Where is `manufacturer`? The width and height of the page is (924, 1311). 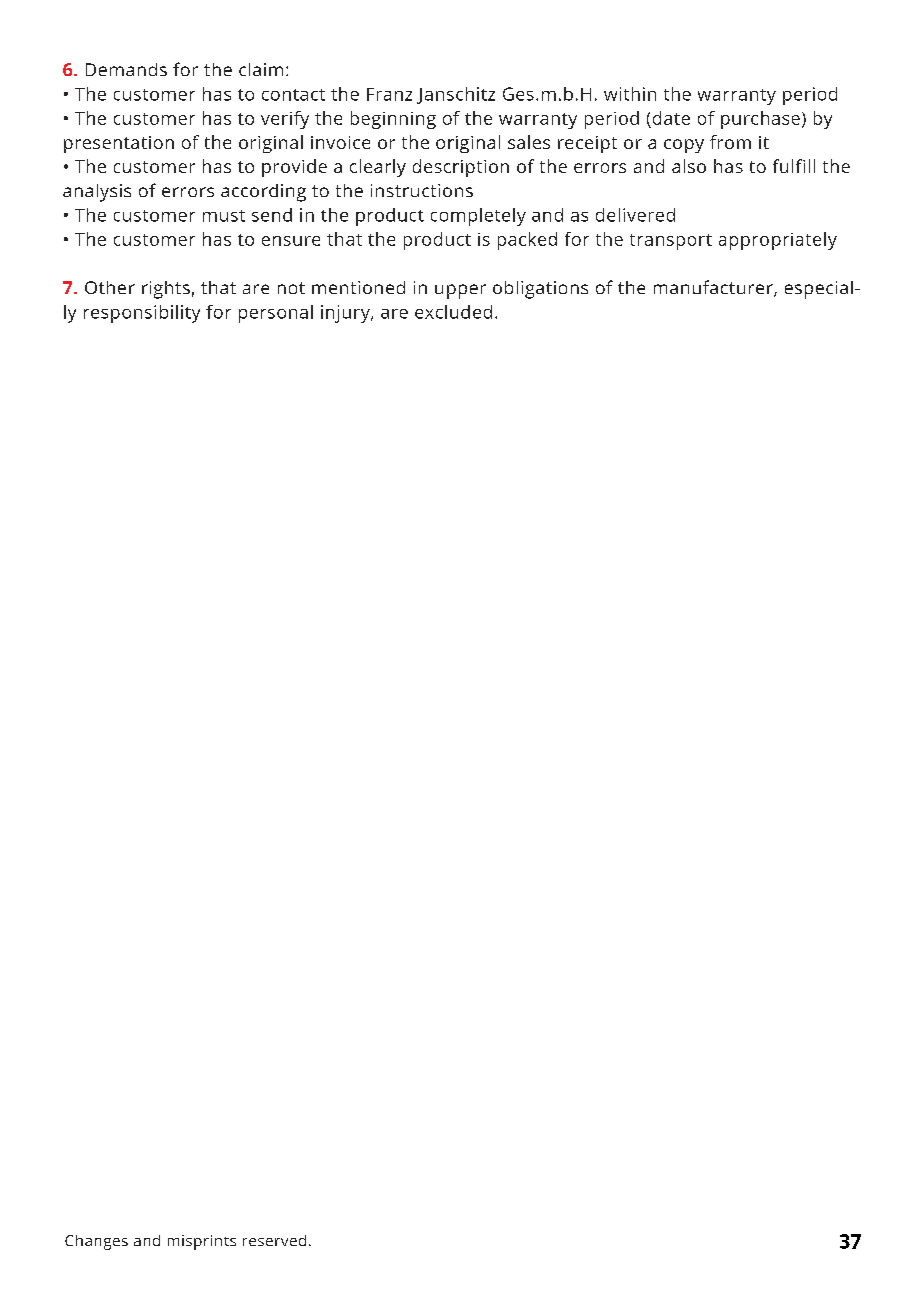 manufacturer is located at coordinates (714, 288).
